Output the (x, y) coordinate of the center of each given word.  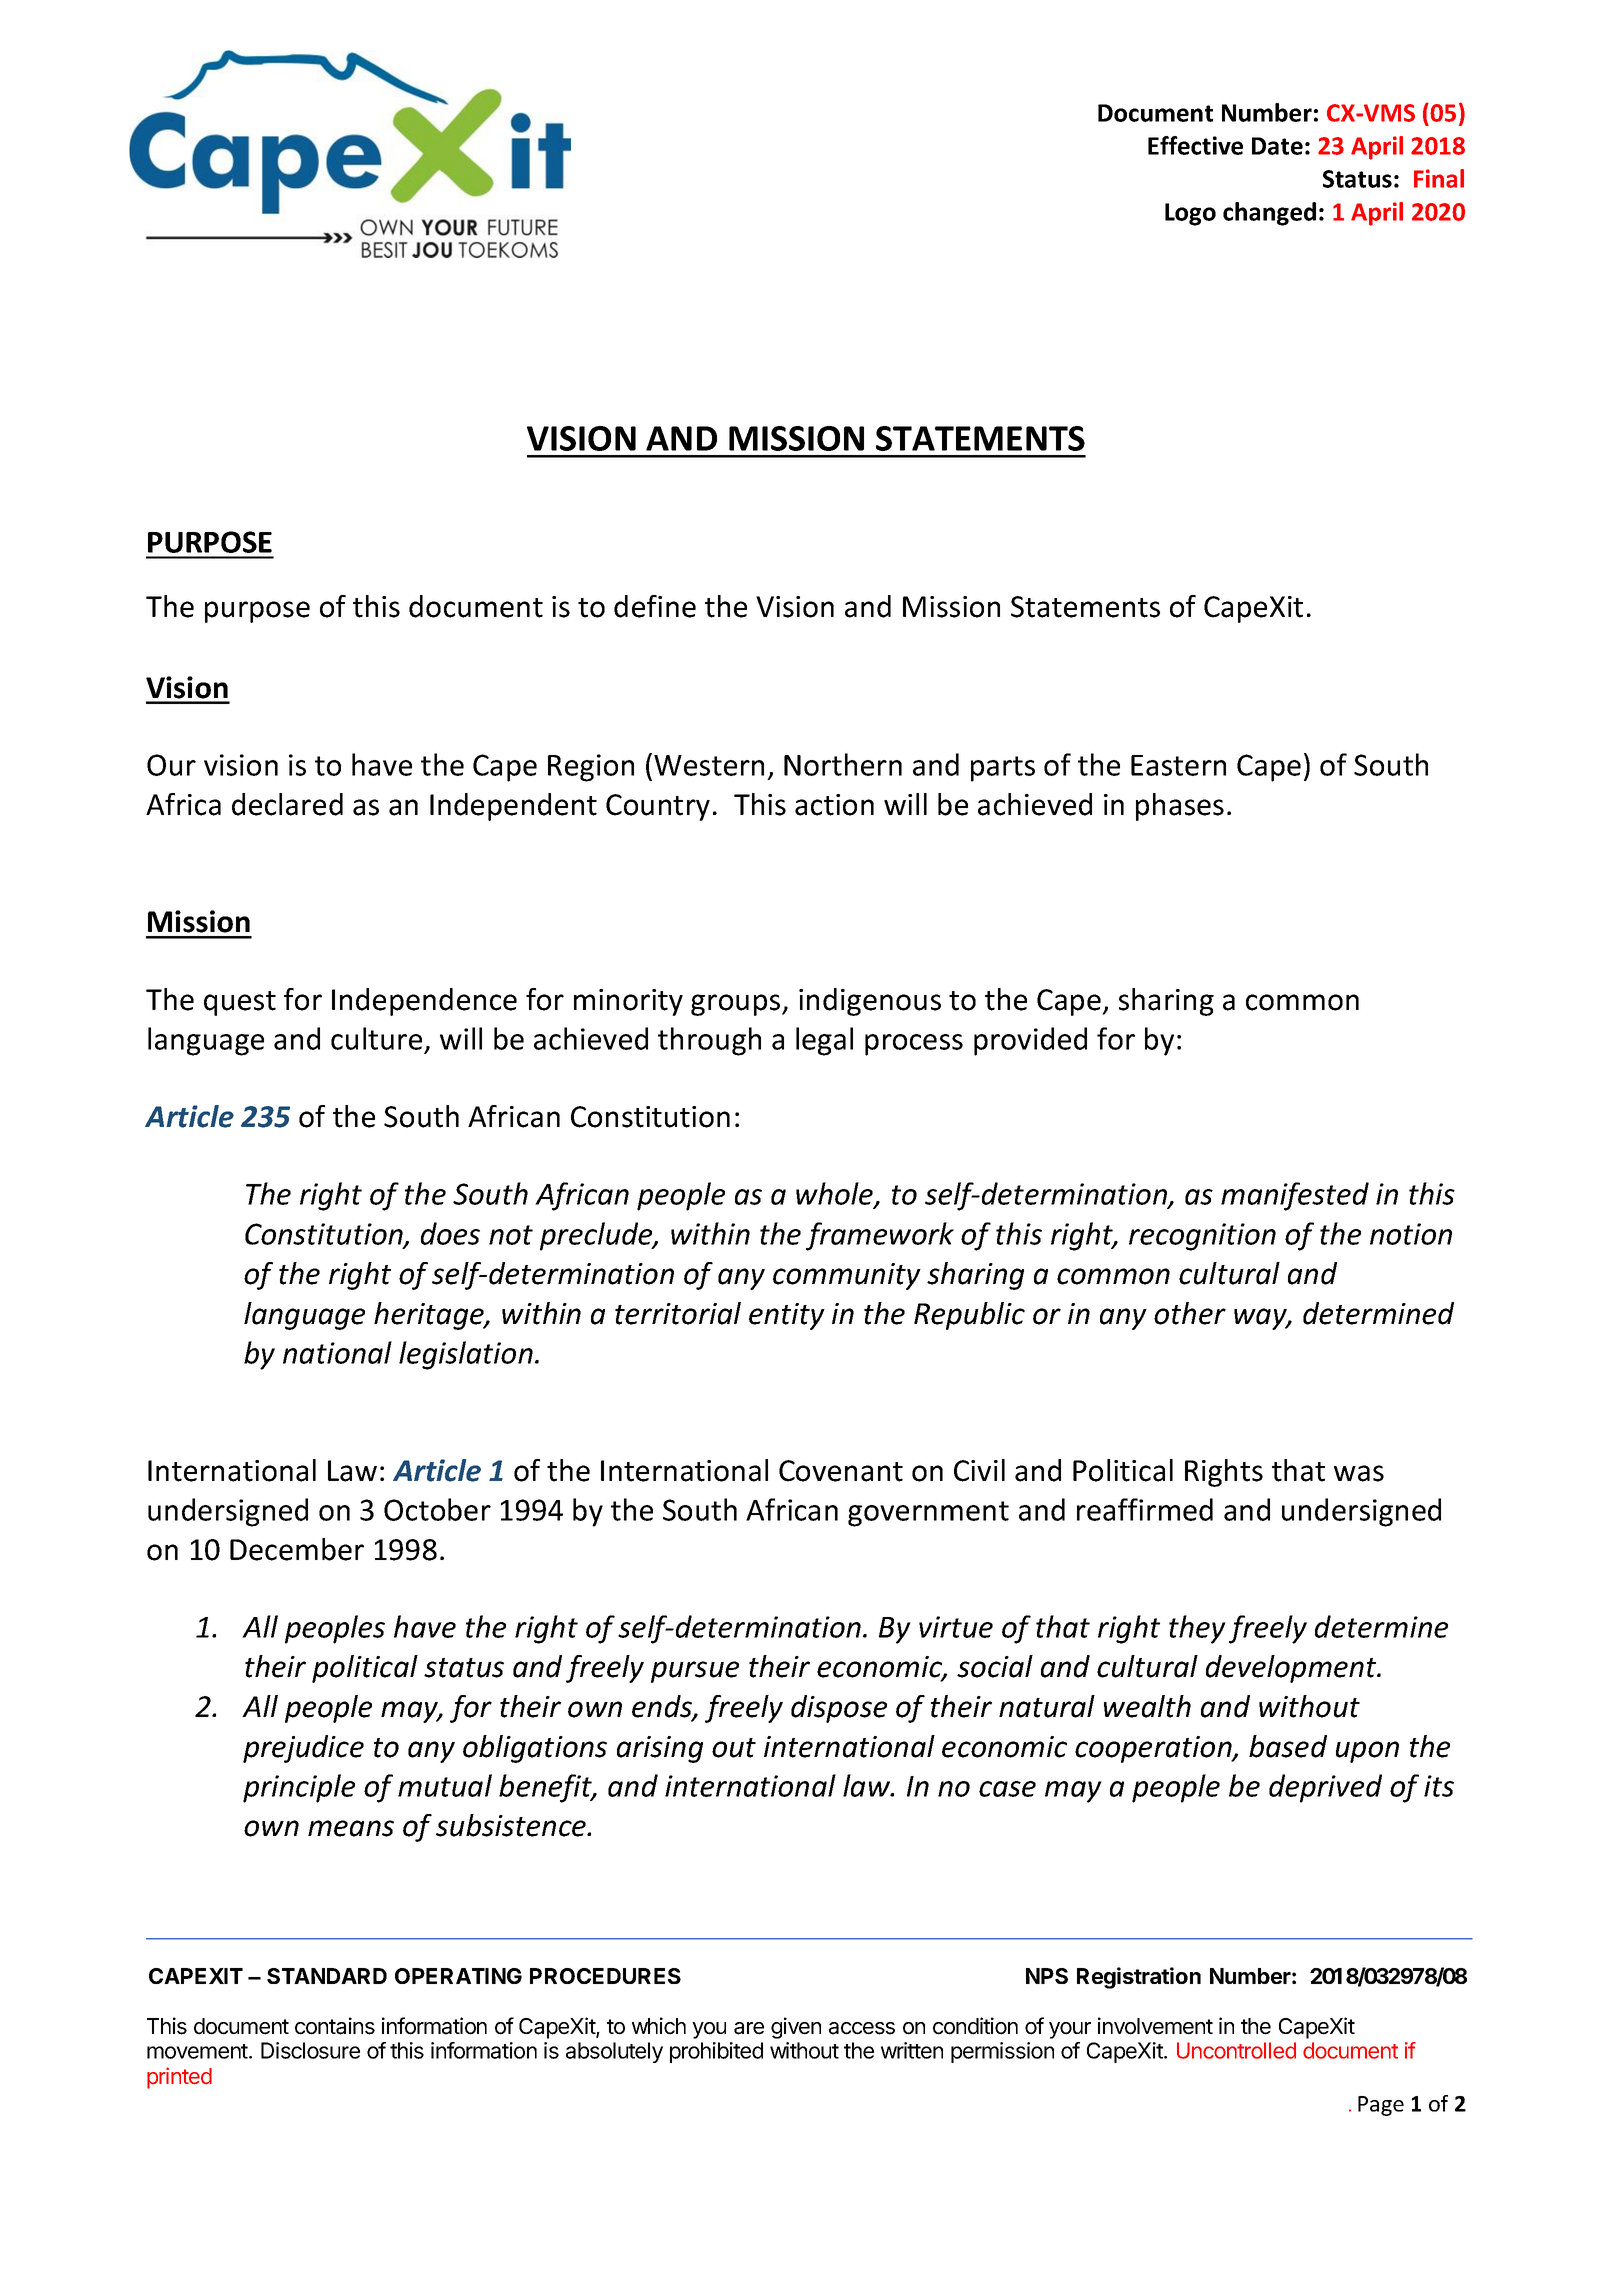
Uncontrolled (1236, 2050)
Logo (1190, 214)
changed (1269, 214)
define (655, 606)
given (796, 2028)
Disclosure (310, 2050)
